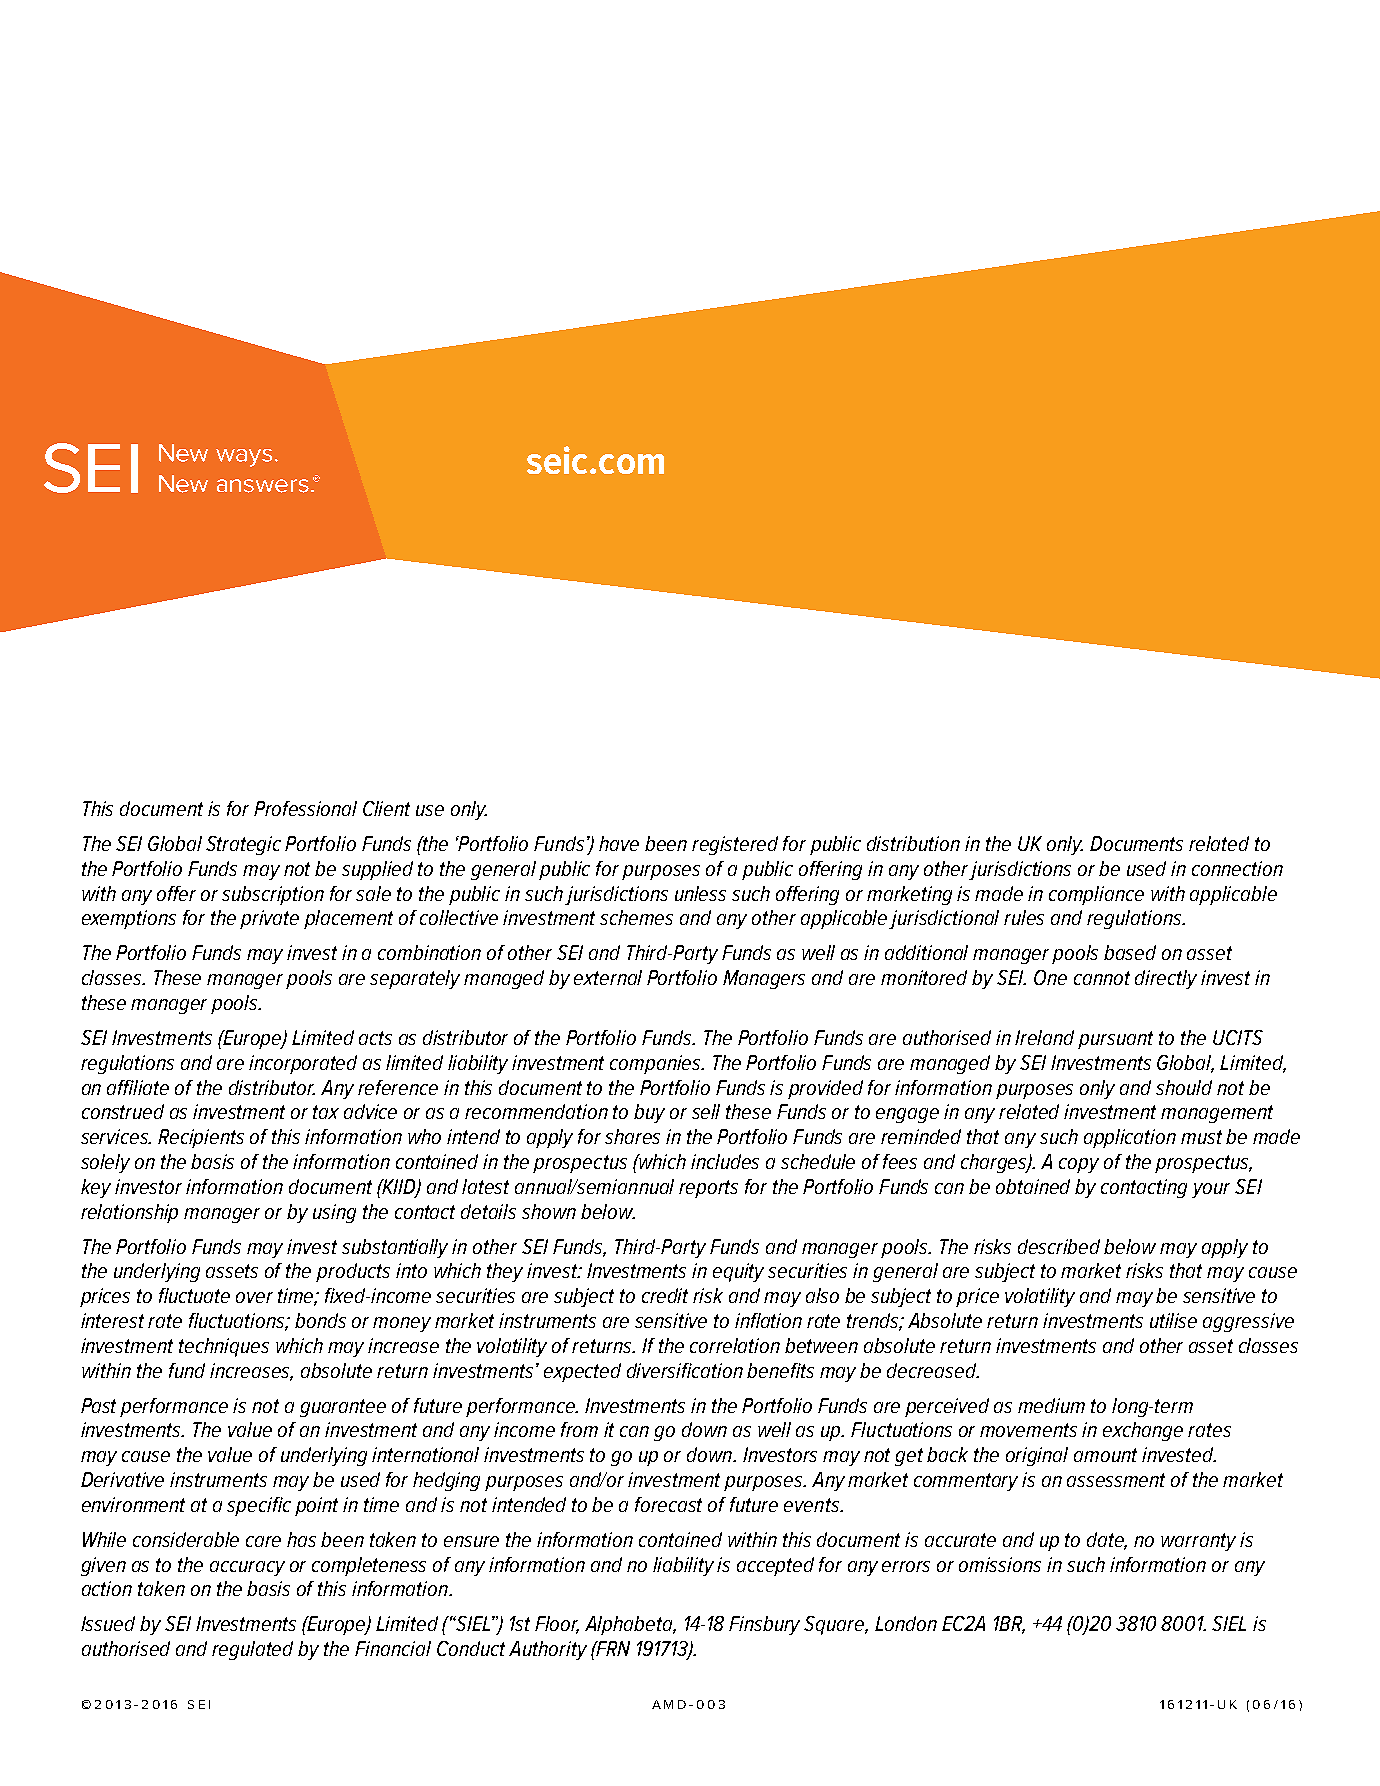 This image has height=1786, width=1380. What do you see at coordinates (252, 1650) in the image?
I see `regulated` at bounding box center [252, 1650].
